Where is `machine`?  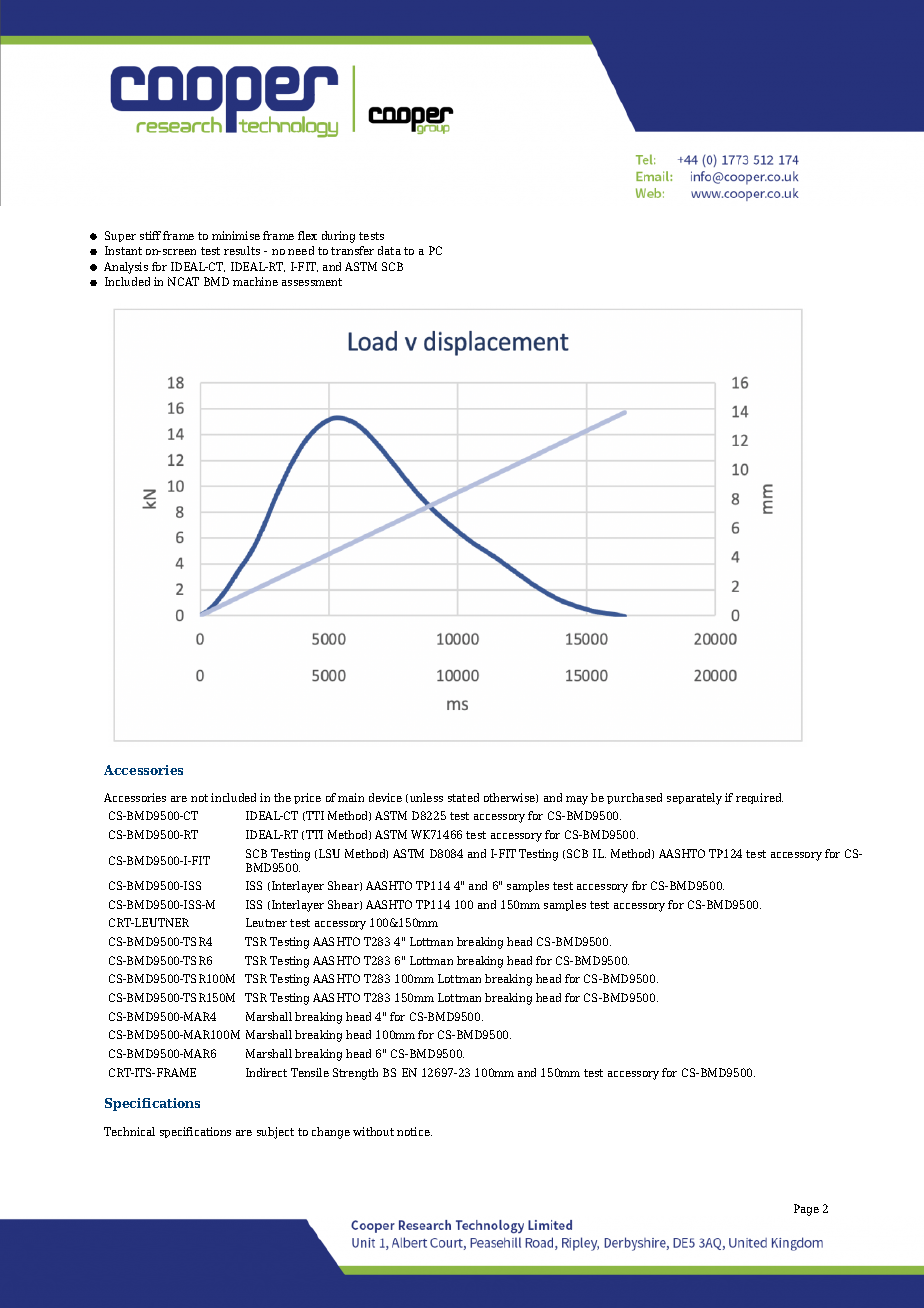 machine is located at coordinates (255, 281).
